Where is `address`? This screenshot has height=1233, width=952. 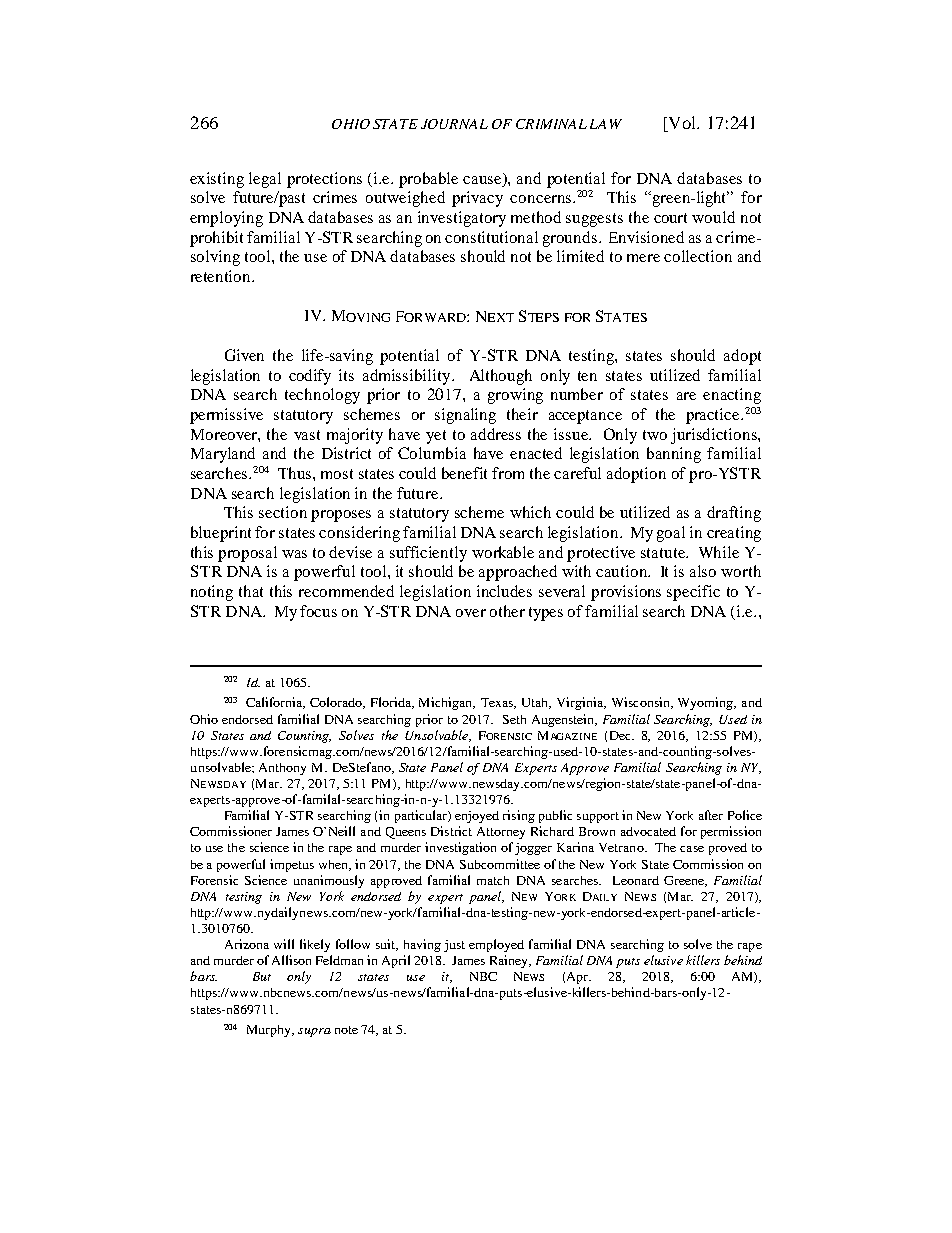
address is located at coordinates (496, 434).
